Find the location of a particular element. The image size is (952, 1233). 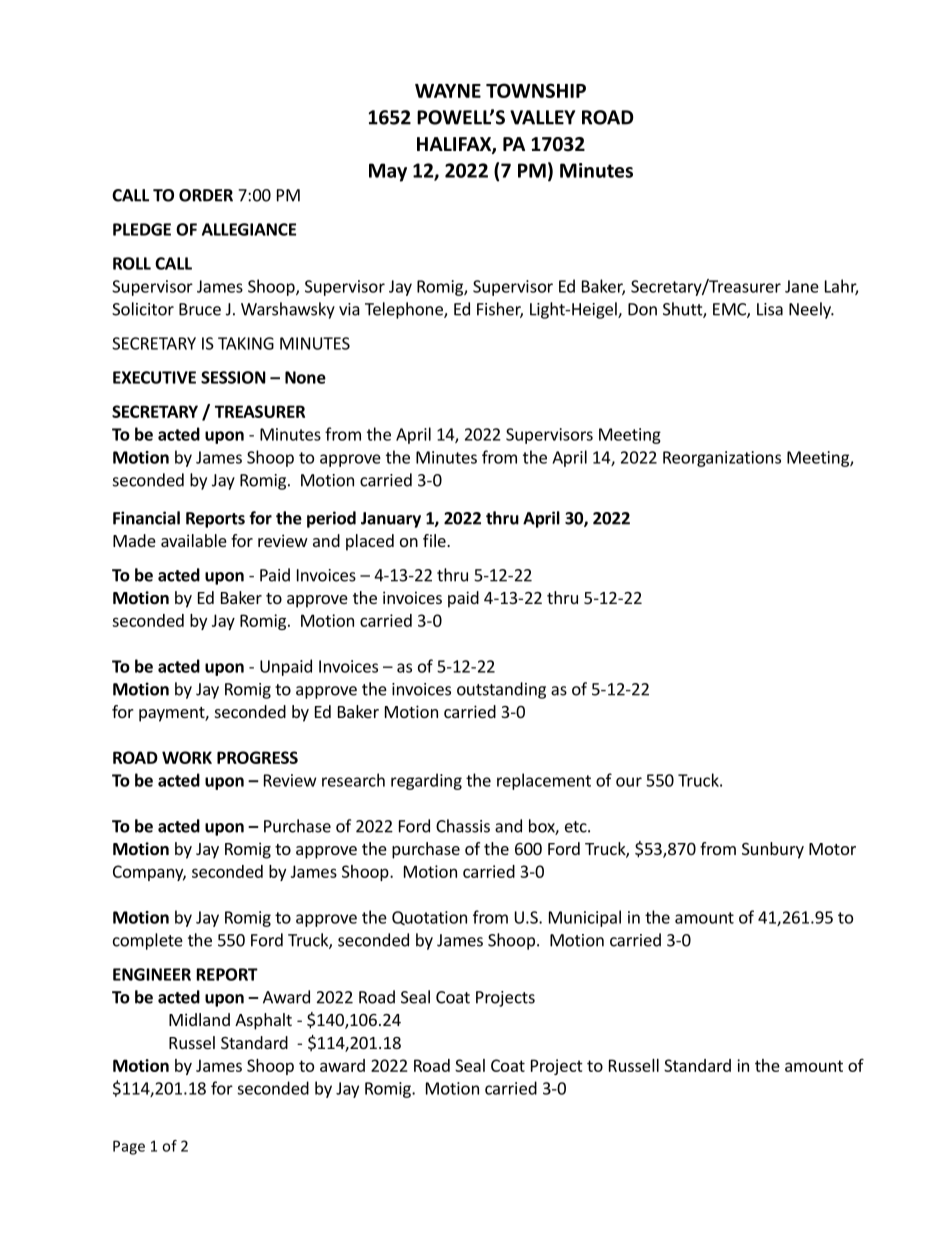

regarding is located at coordinates (426, 781).
